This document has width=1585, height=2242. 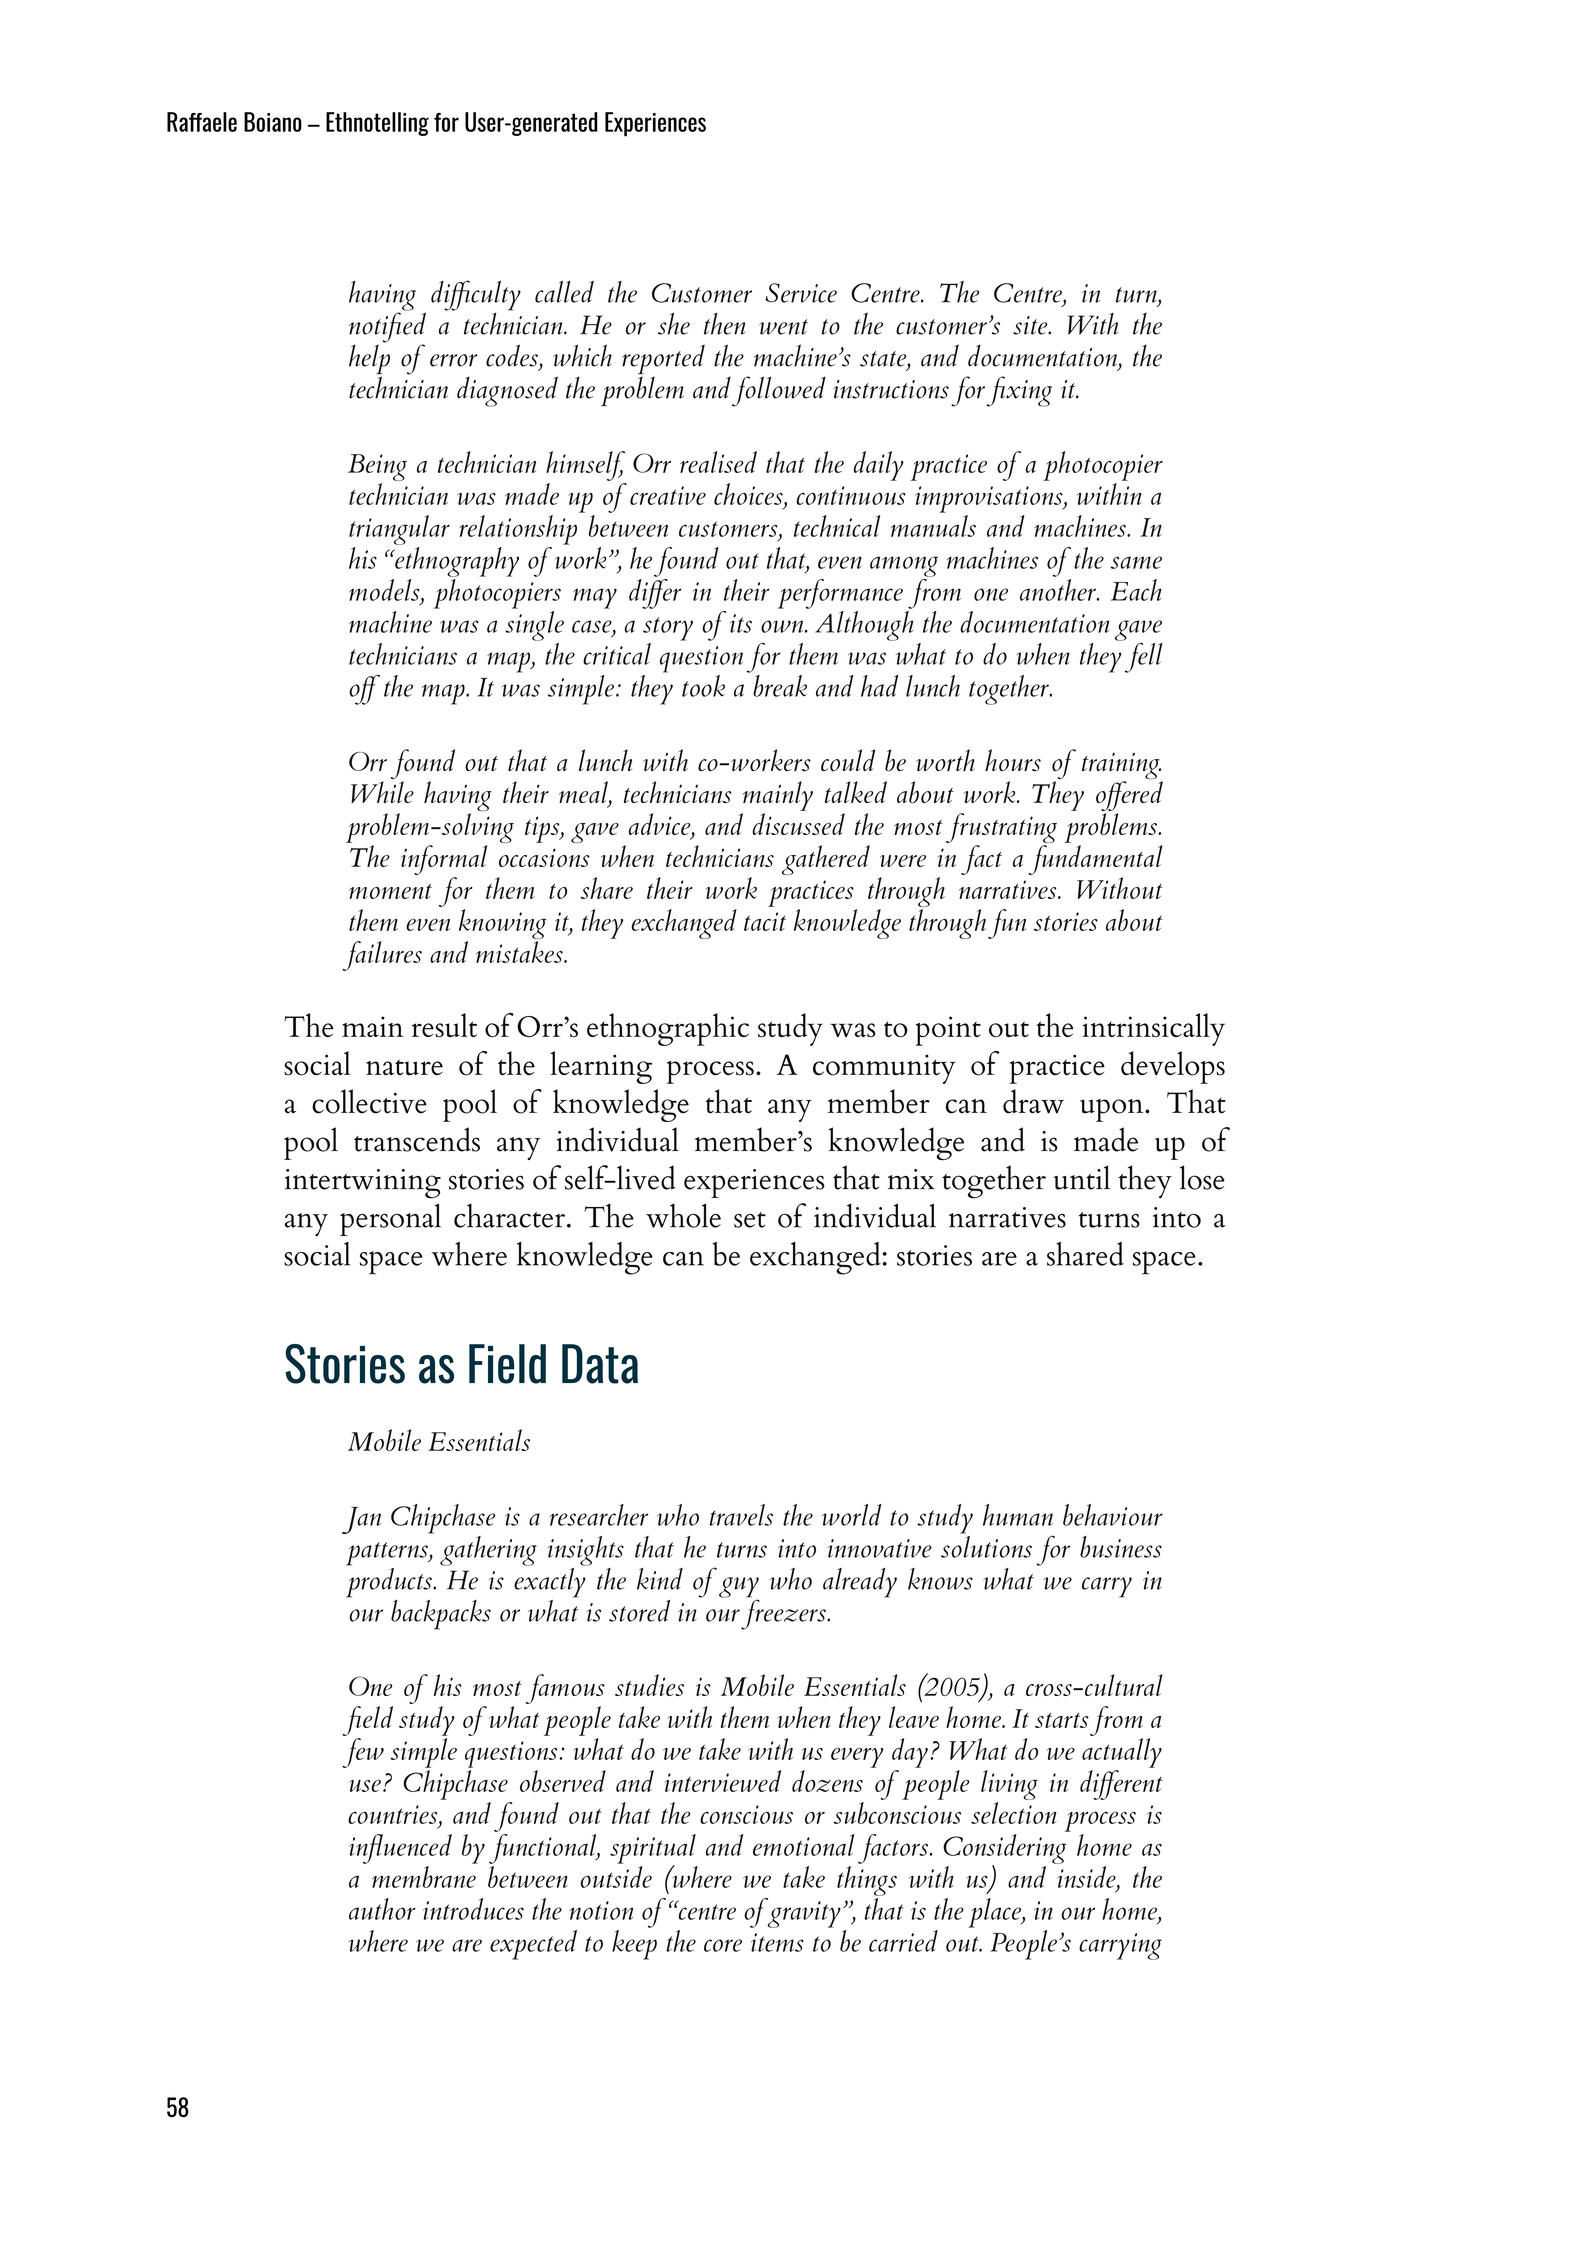 What do you see at coordinates (703, 686) in the document?
I see `took` at bounding box center [703, 686].
